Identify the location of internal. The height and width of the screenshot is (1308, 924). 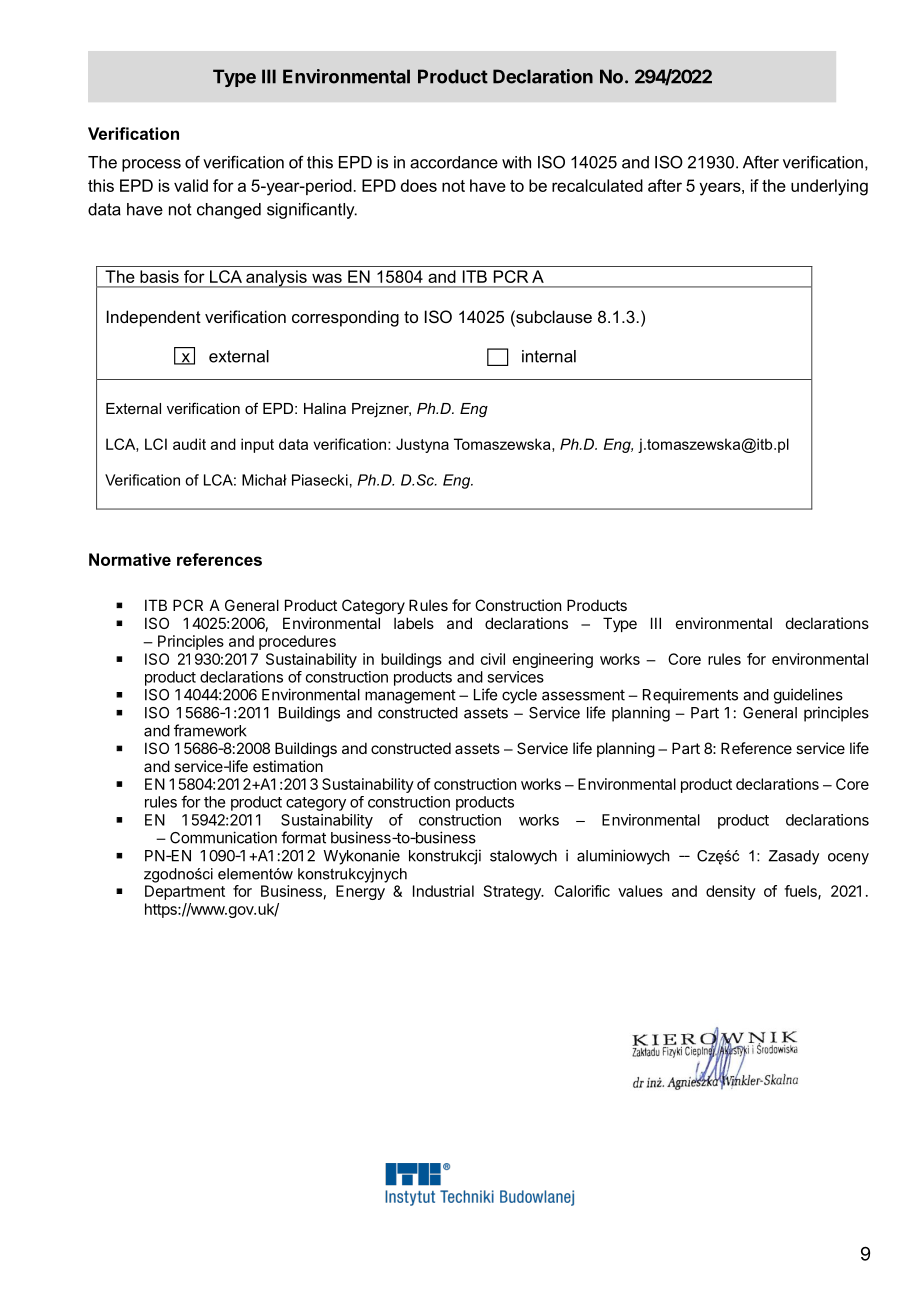
(549, 356).
